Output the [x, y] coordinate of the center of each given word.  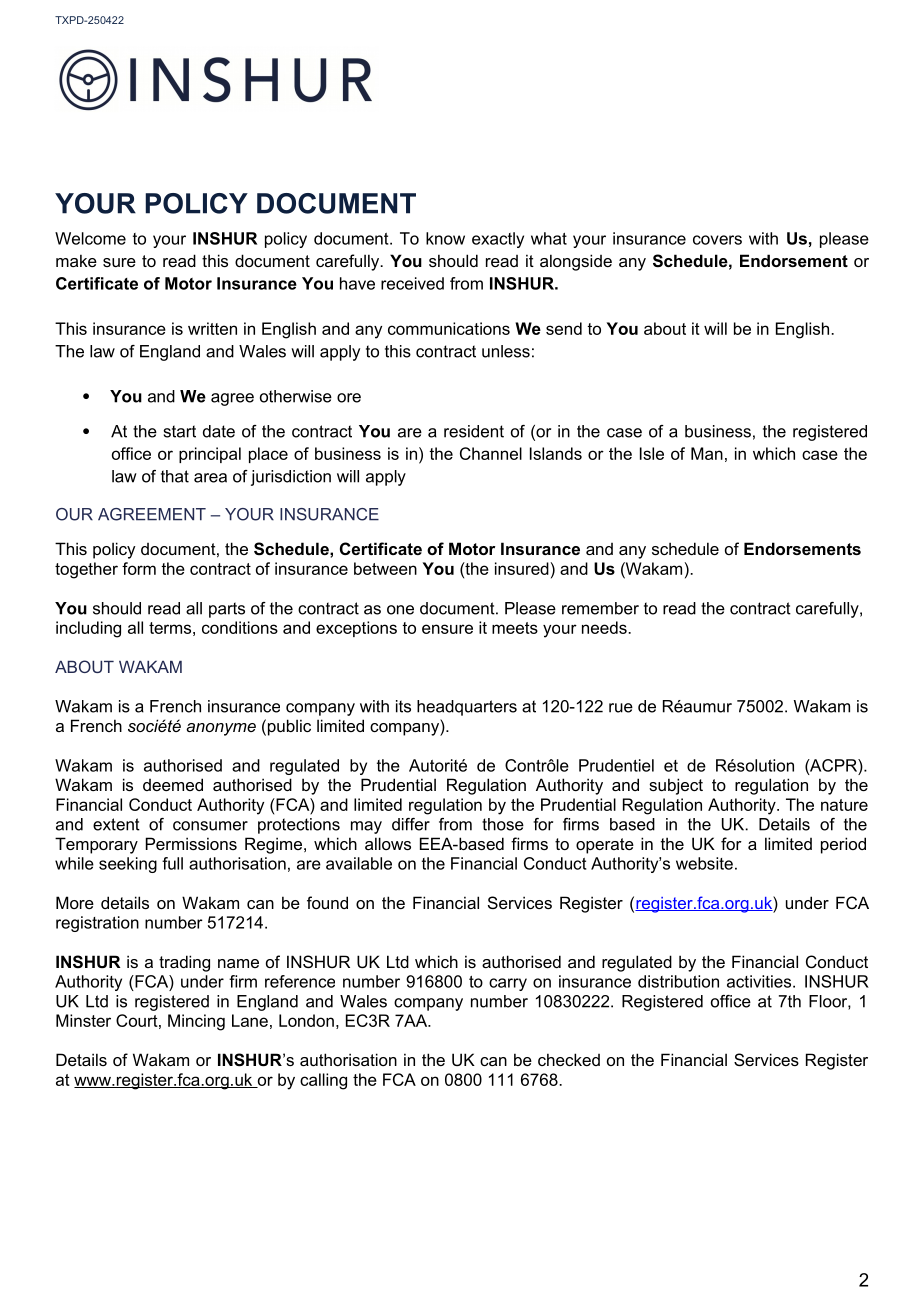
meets [515, 628]
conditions [240, 627]
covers [717, 240]
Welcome [90, 238]
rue [621, 708]
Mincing [196, 1022]
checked [569, 1059]
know [445, 238]
